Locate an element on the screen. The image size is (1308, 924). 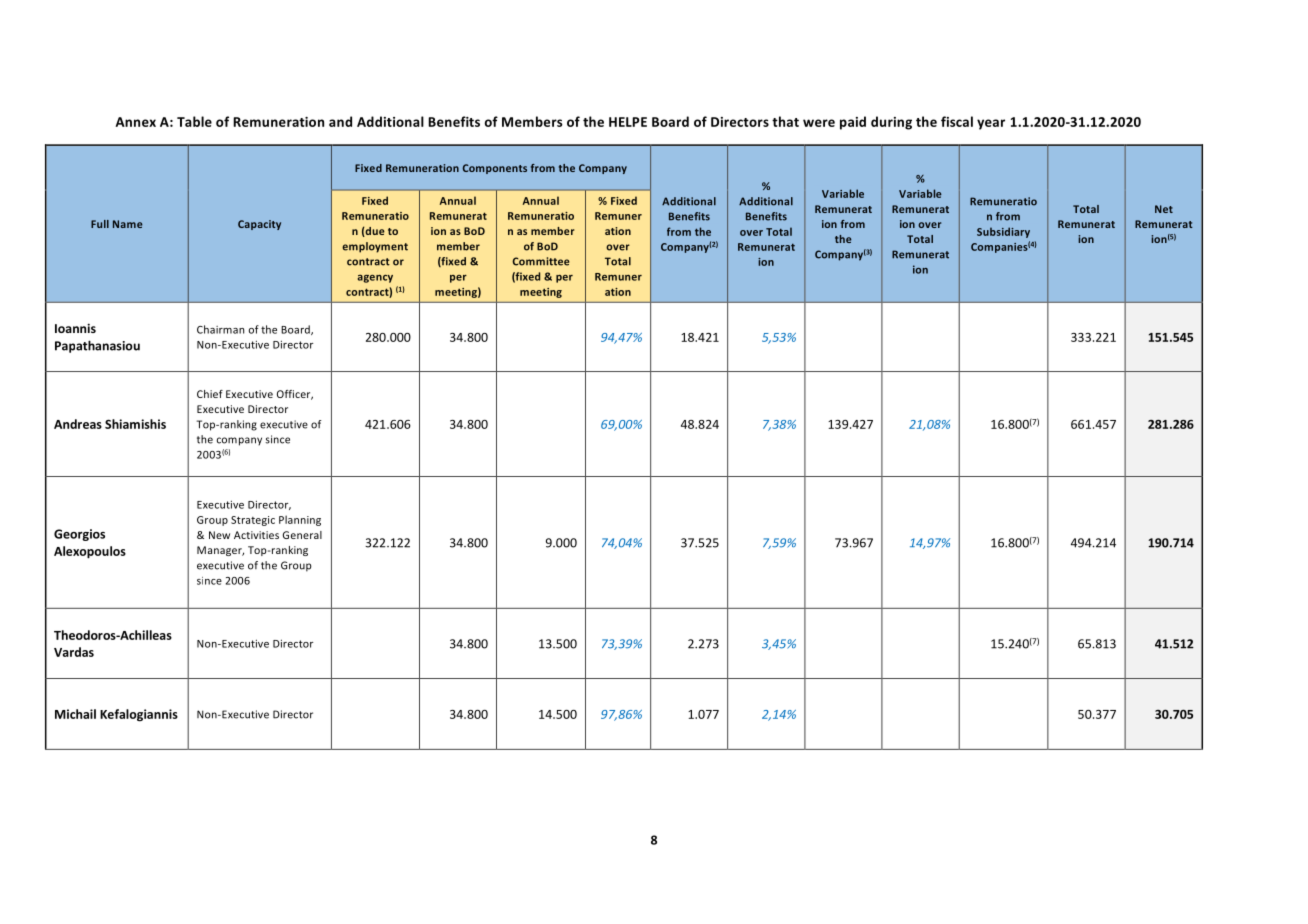
Strategic is located at coordinates (253, 521).
